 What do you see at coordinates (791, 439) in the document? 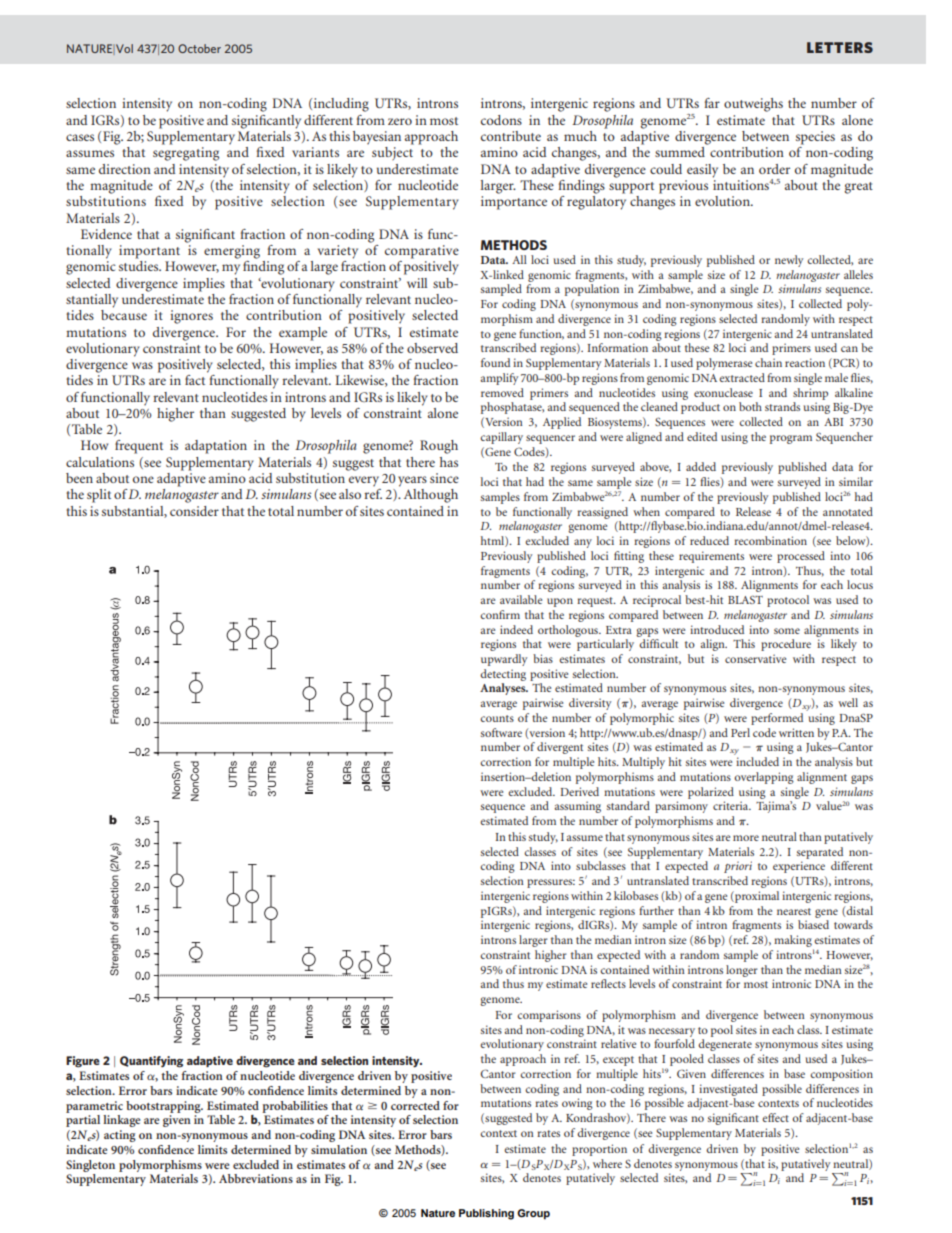
I see `program` at bounding box center [791, 439].
